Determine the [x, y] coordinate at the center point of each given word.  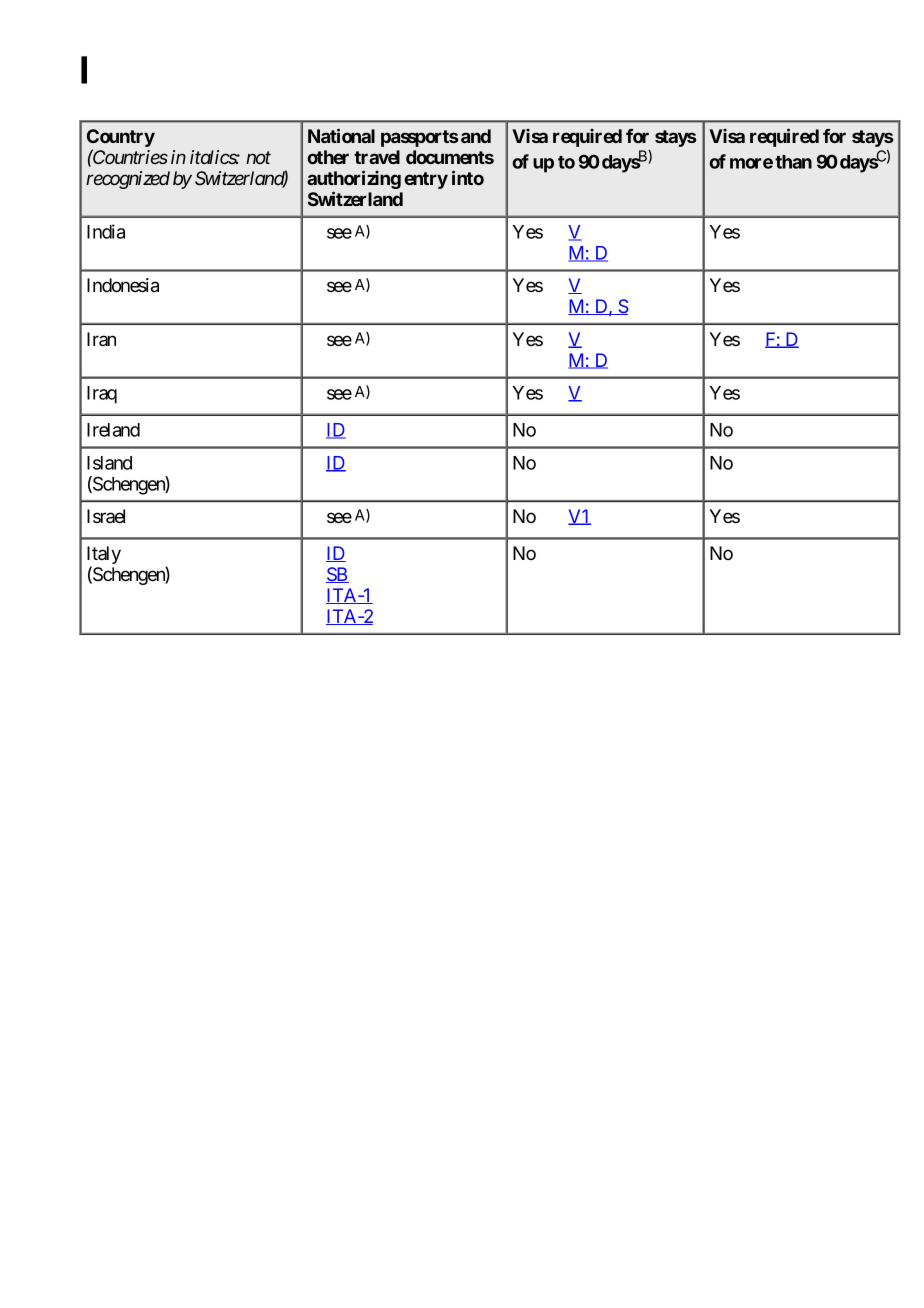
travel [377, 157]
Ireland [113, 430]
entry [426, 180]
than [793, 162]
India [106, 231]
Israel [106, 516]
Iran [101, 339]
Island [109, 463]
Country [121, 139]
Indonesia [123, 285]
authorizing [354, 181]
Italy [104, 556]
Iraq [102, 395]
